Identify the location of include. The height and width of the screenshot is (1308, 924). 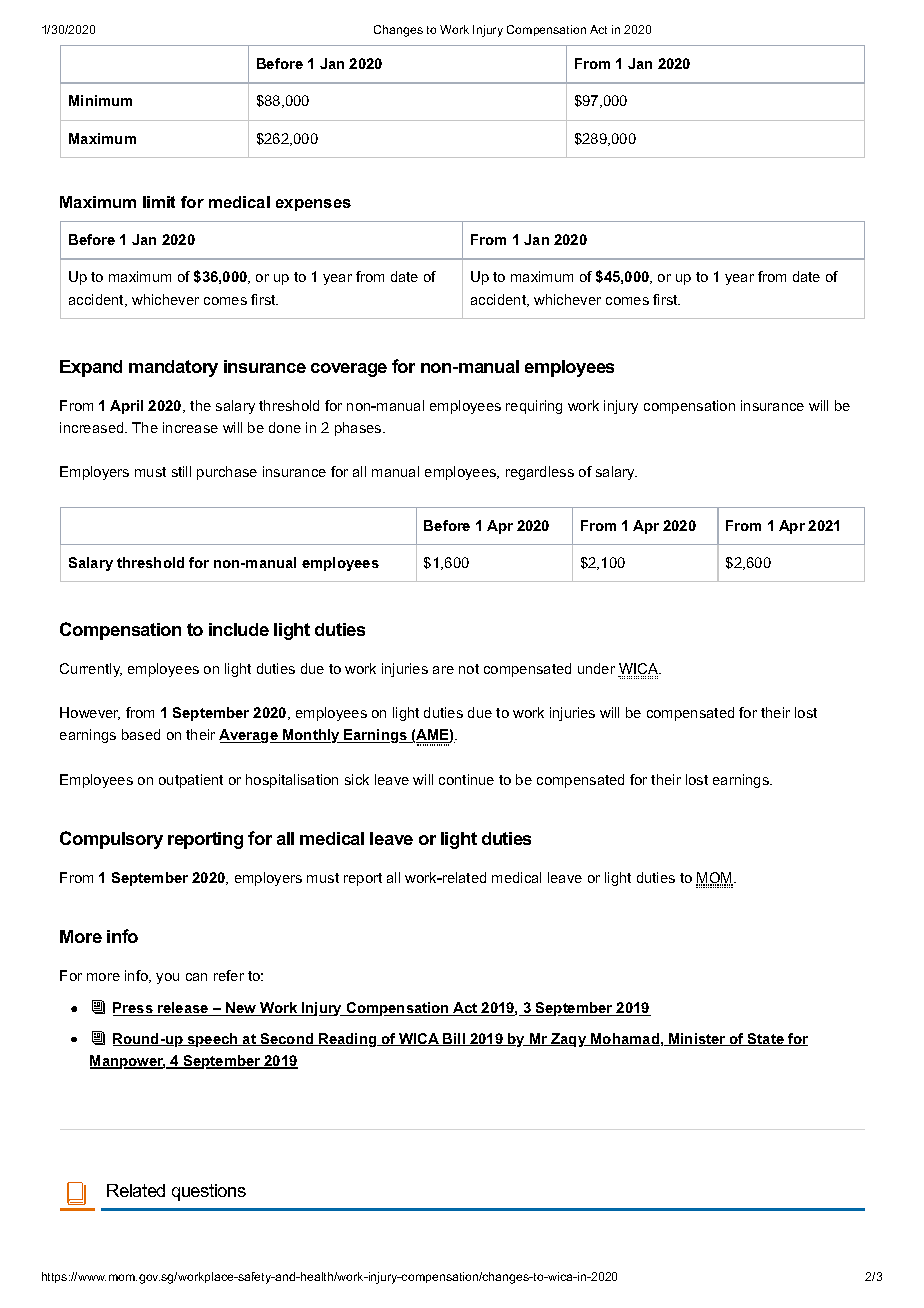
(239, 629).
